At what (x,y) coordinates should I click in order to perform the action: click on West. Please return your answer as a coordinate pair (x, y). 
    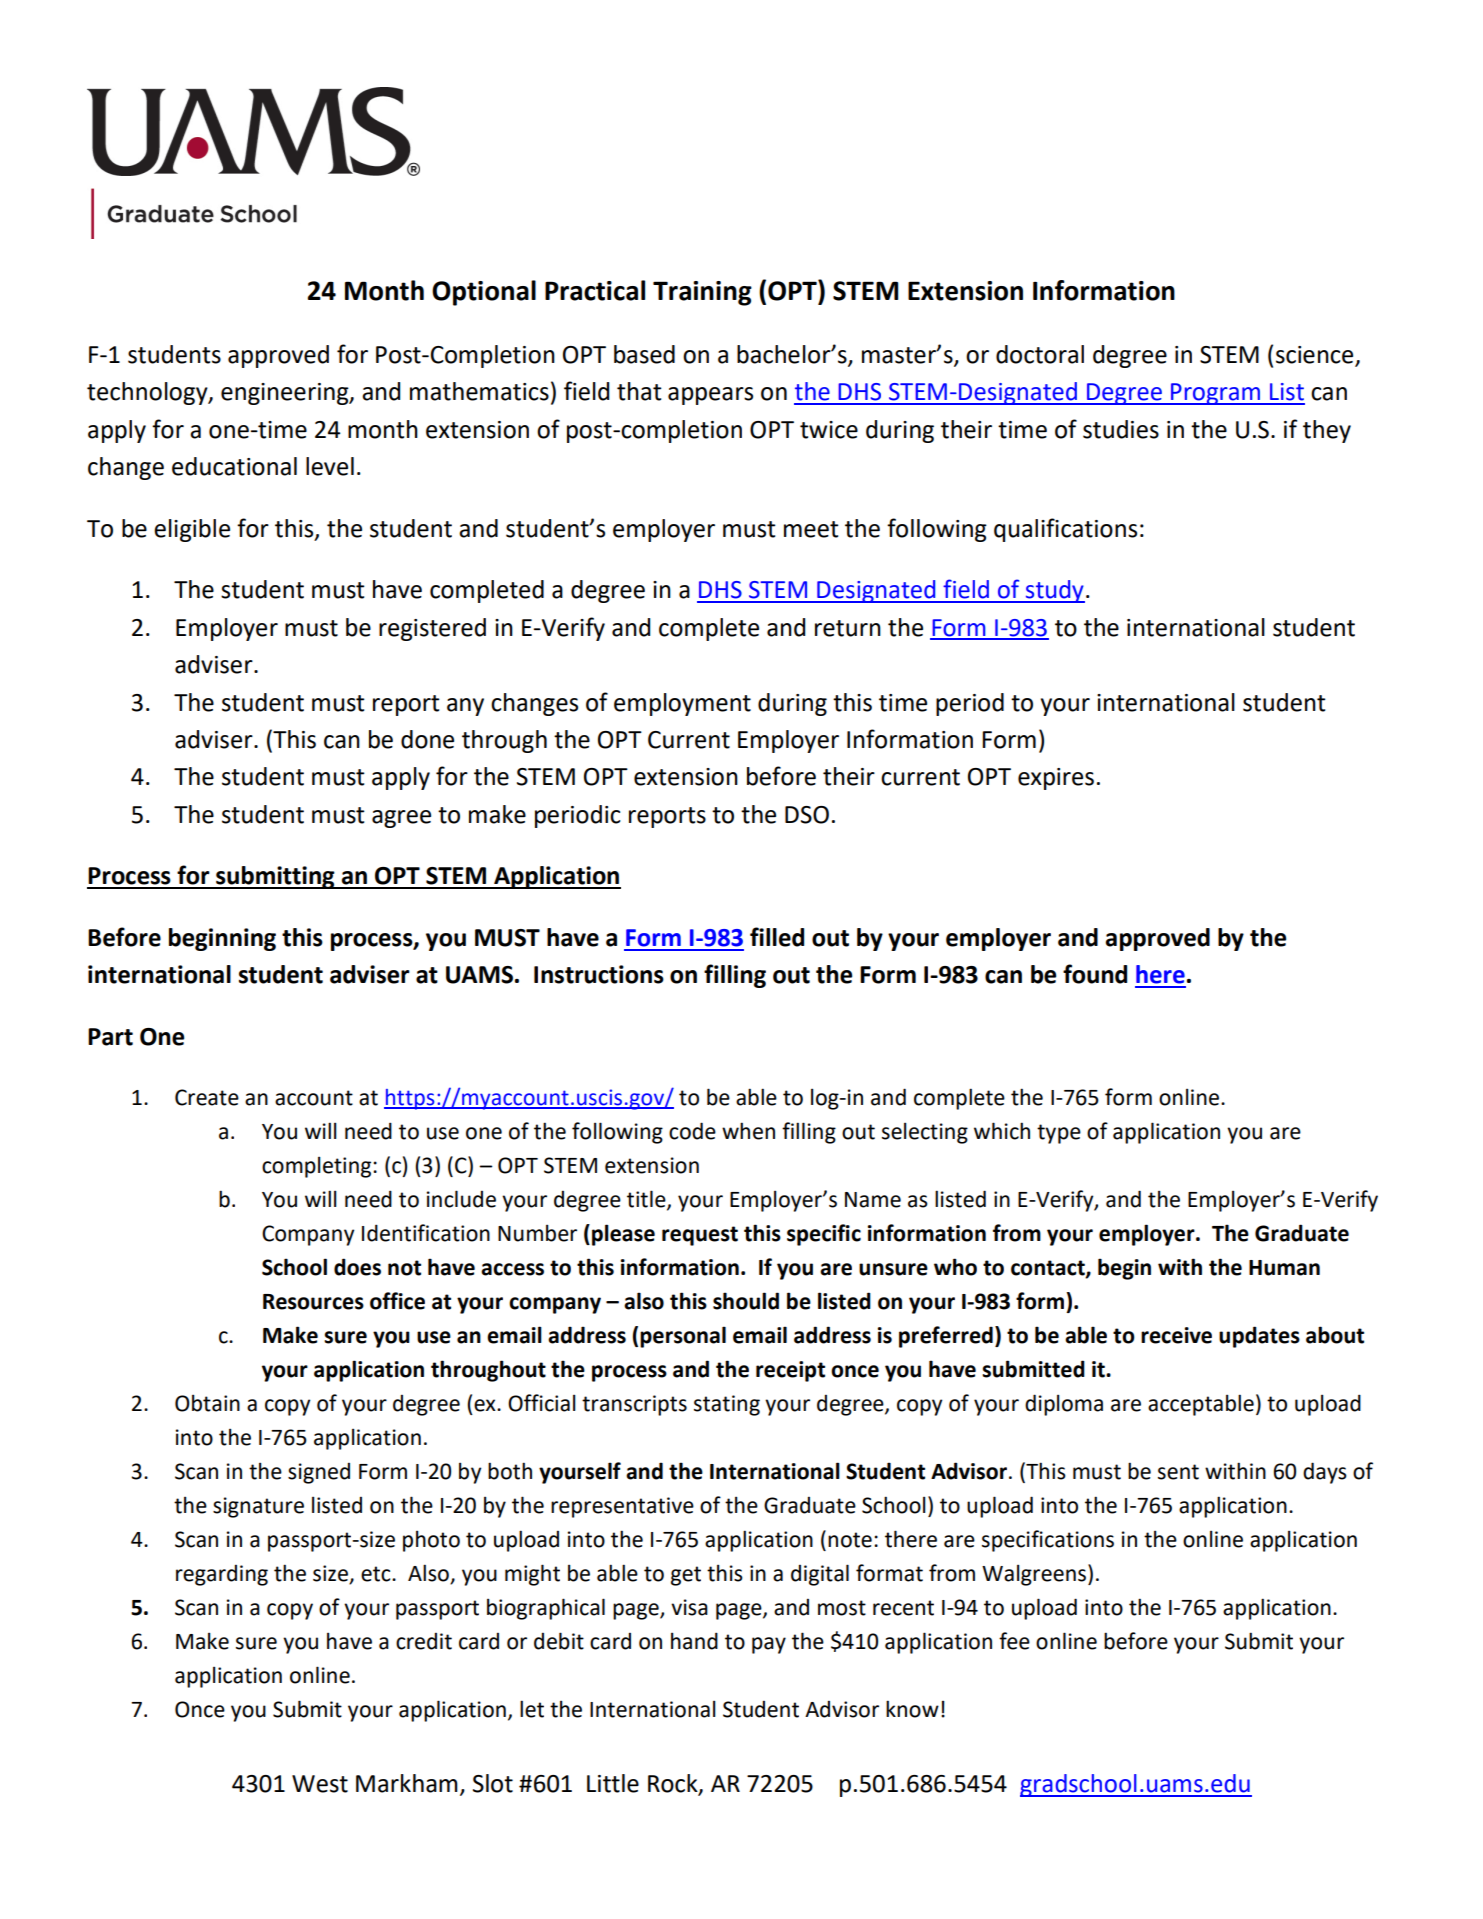
    Looking at the image, I should click on (320, 1784).
